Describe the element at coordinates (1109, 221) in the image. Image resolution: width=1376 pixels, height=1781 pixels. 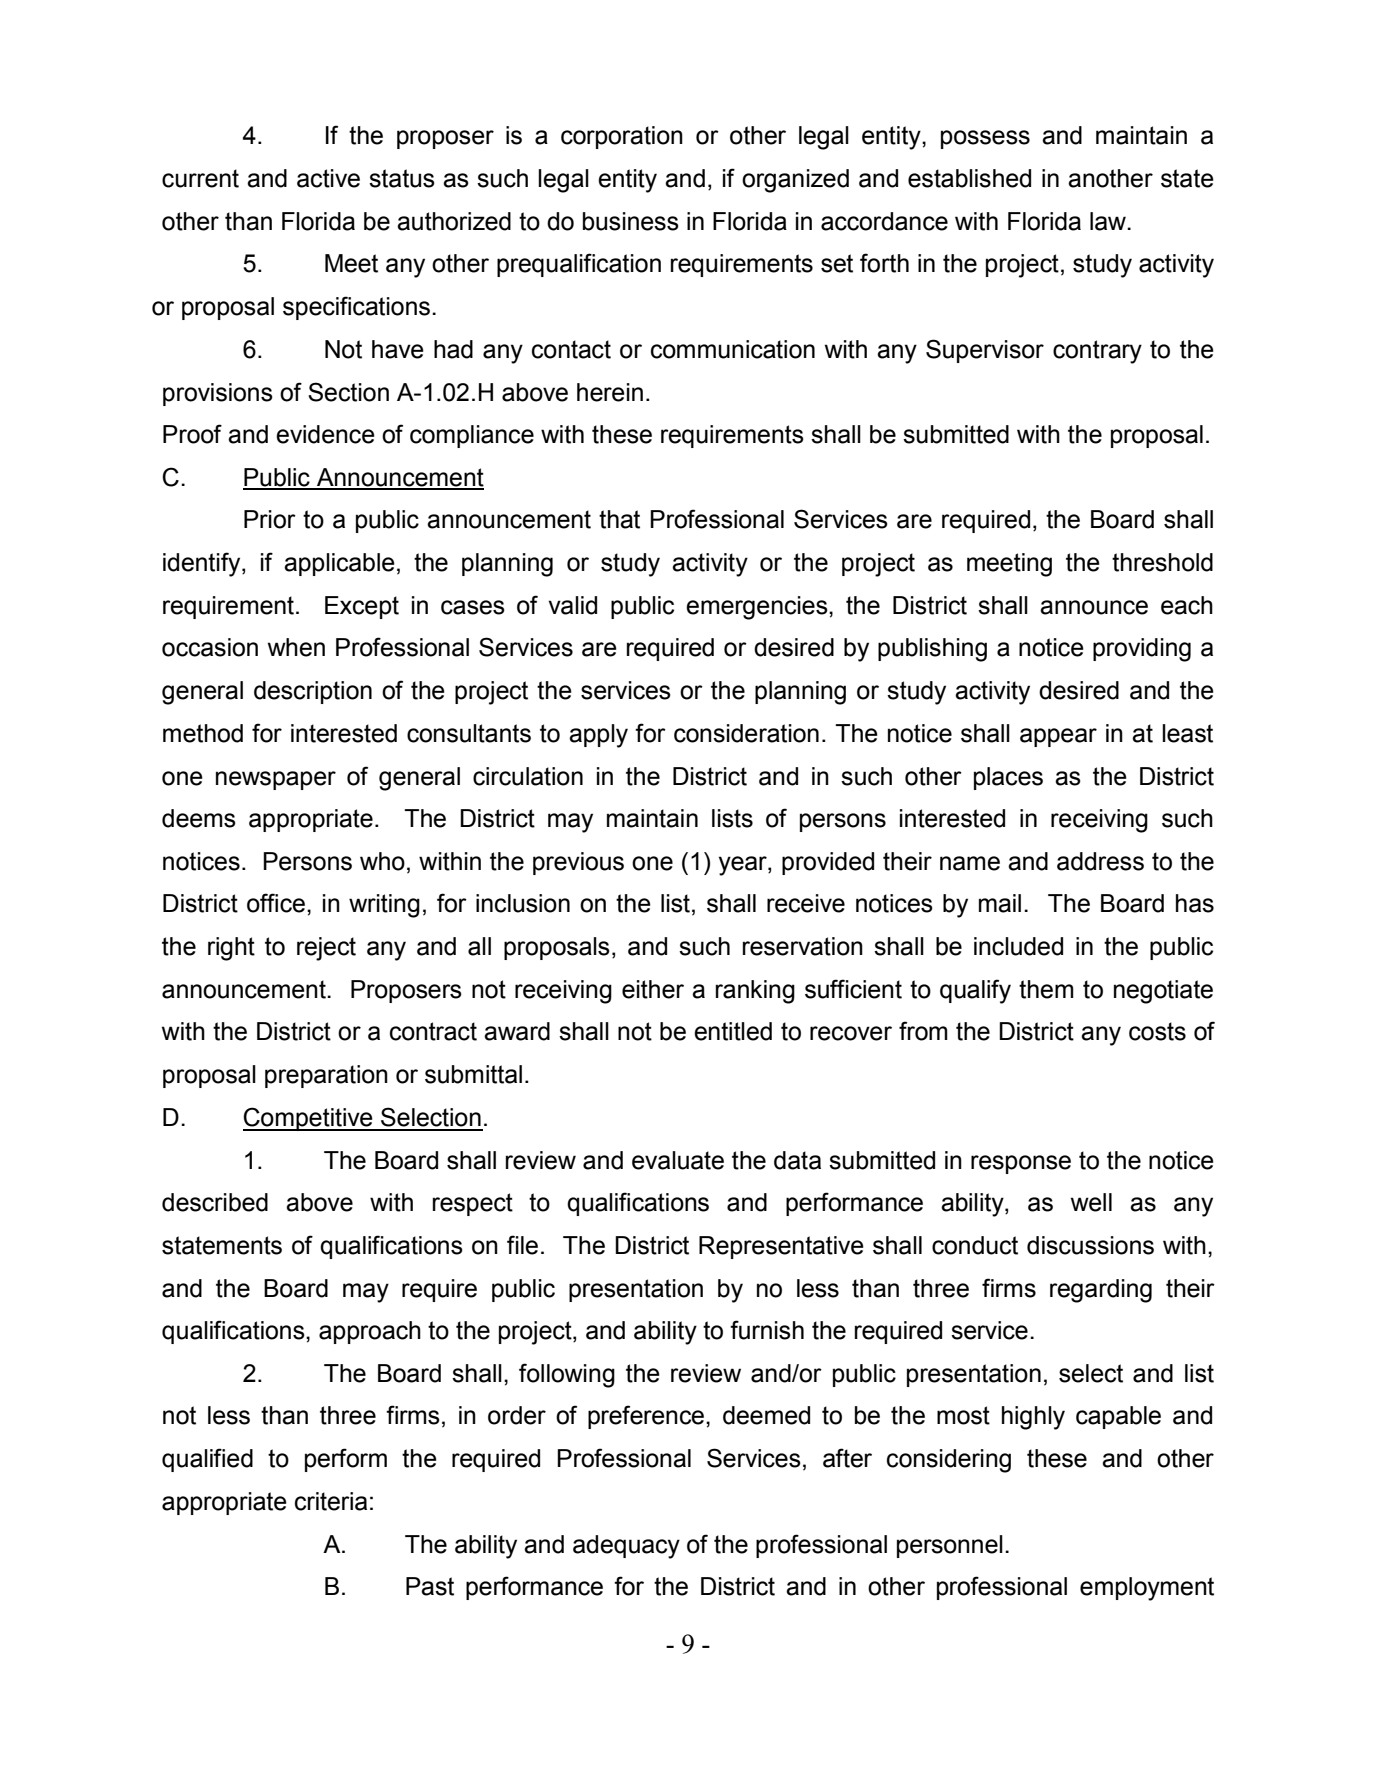
I see `law` at that location.
